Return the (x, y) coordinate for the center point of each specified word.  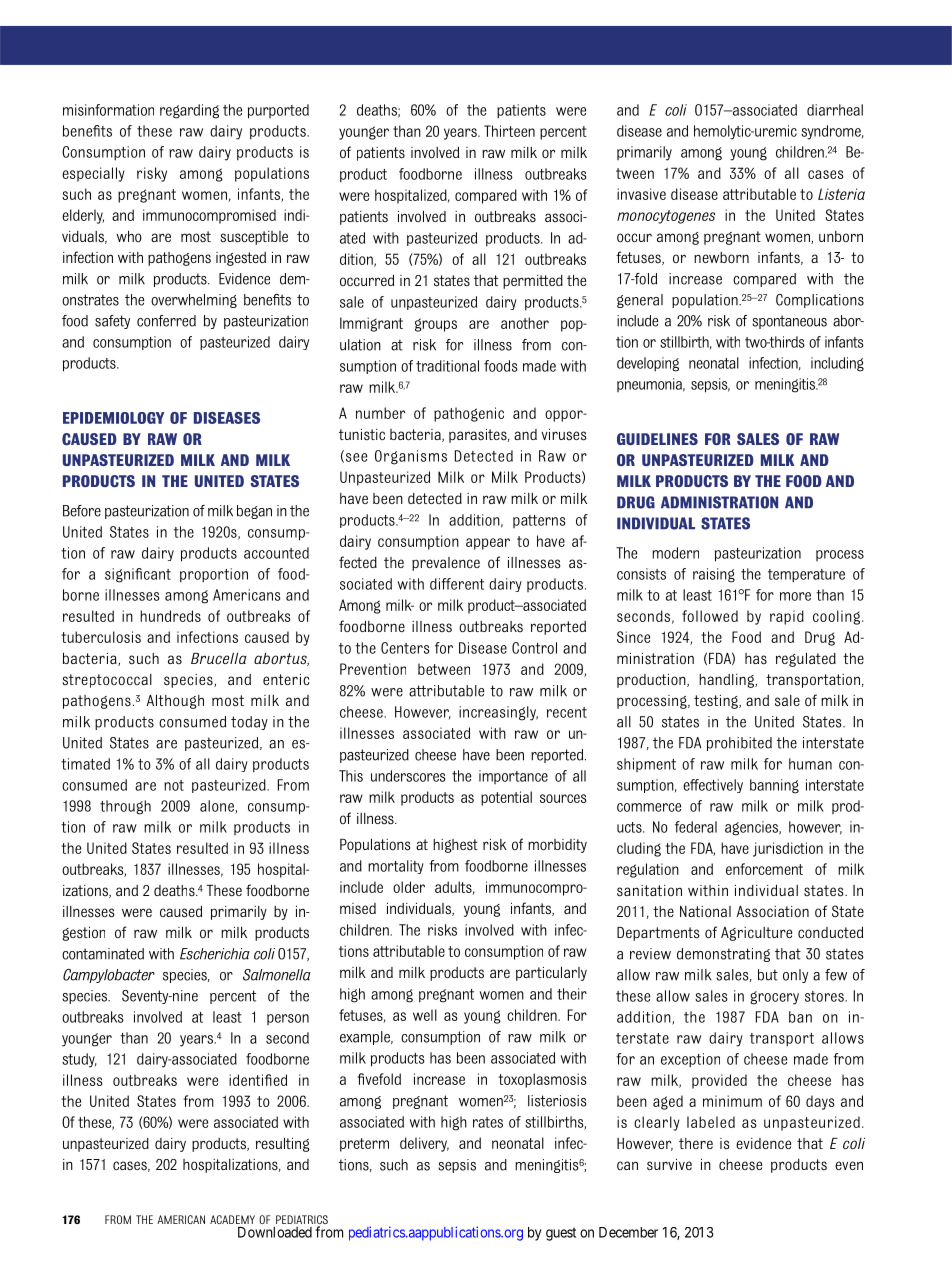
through (125, 807)
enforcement (764, 869)
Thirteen (509, 131)
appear (488, 544)
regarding (189, 111)
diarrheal (835, 110)
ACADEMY (232, 1219)
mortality (396, 867)
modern (675, 553)
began (254, 512)
